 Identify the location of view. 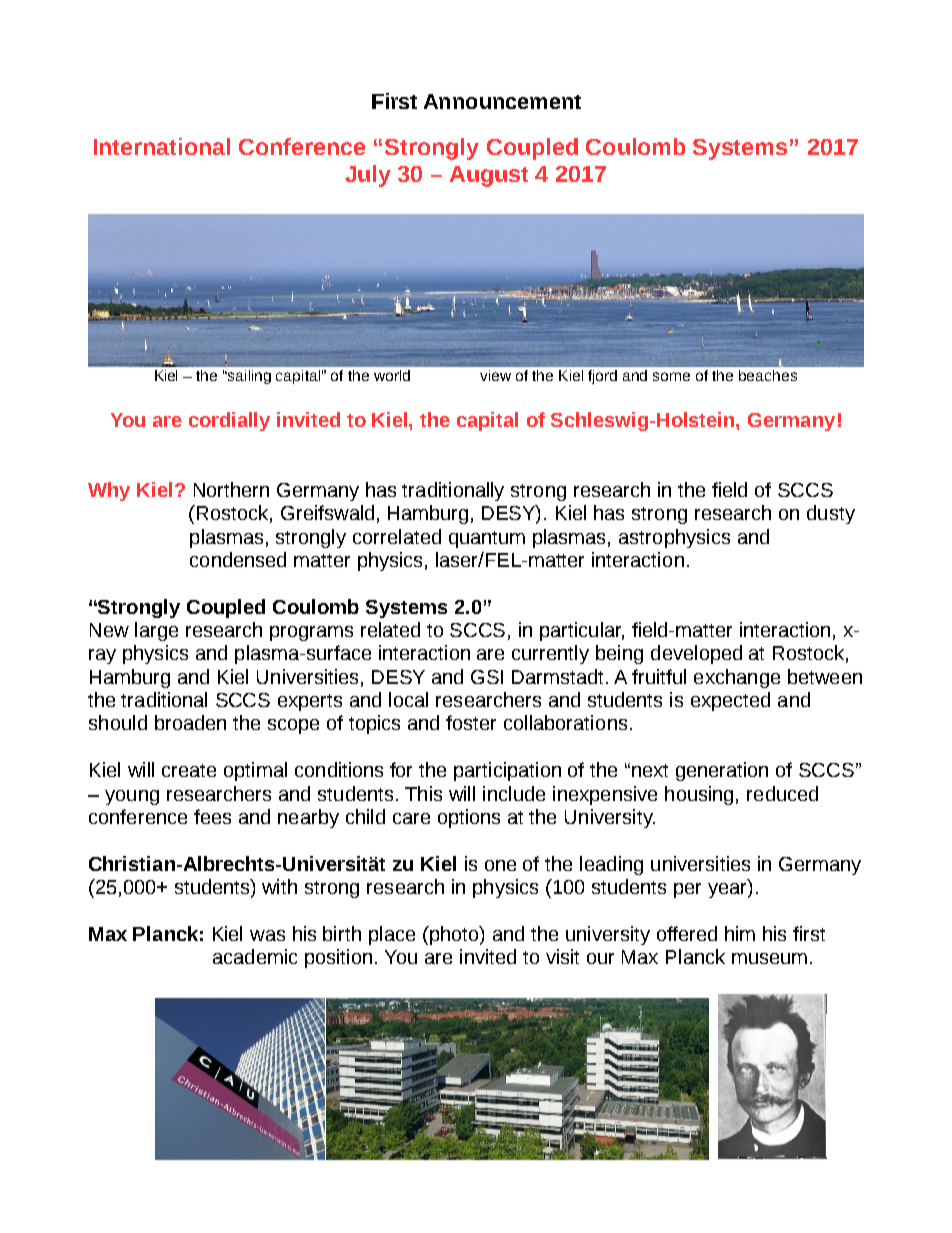
(495, 375).
